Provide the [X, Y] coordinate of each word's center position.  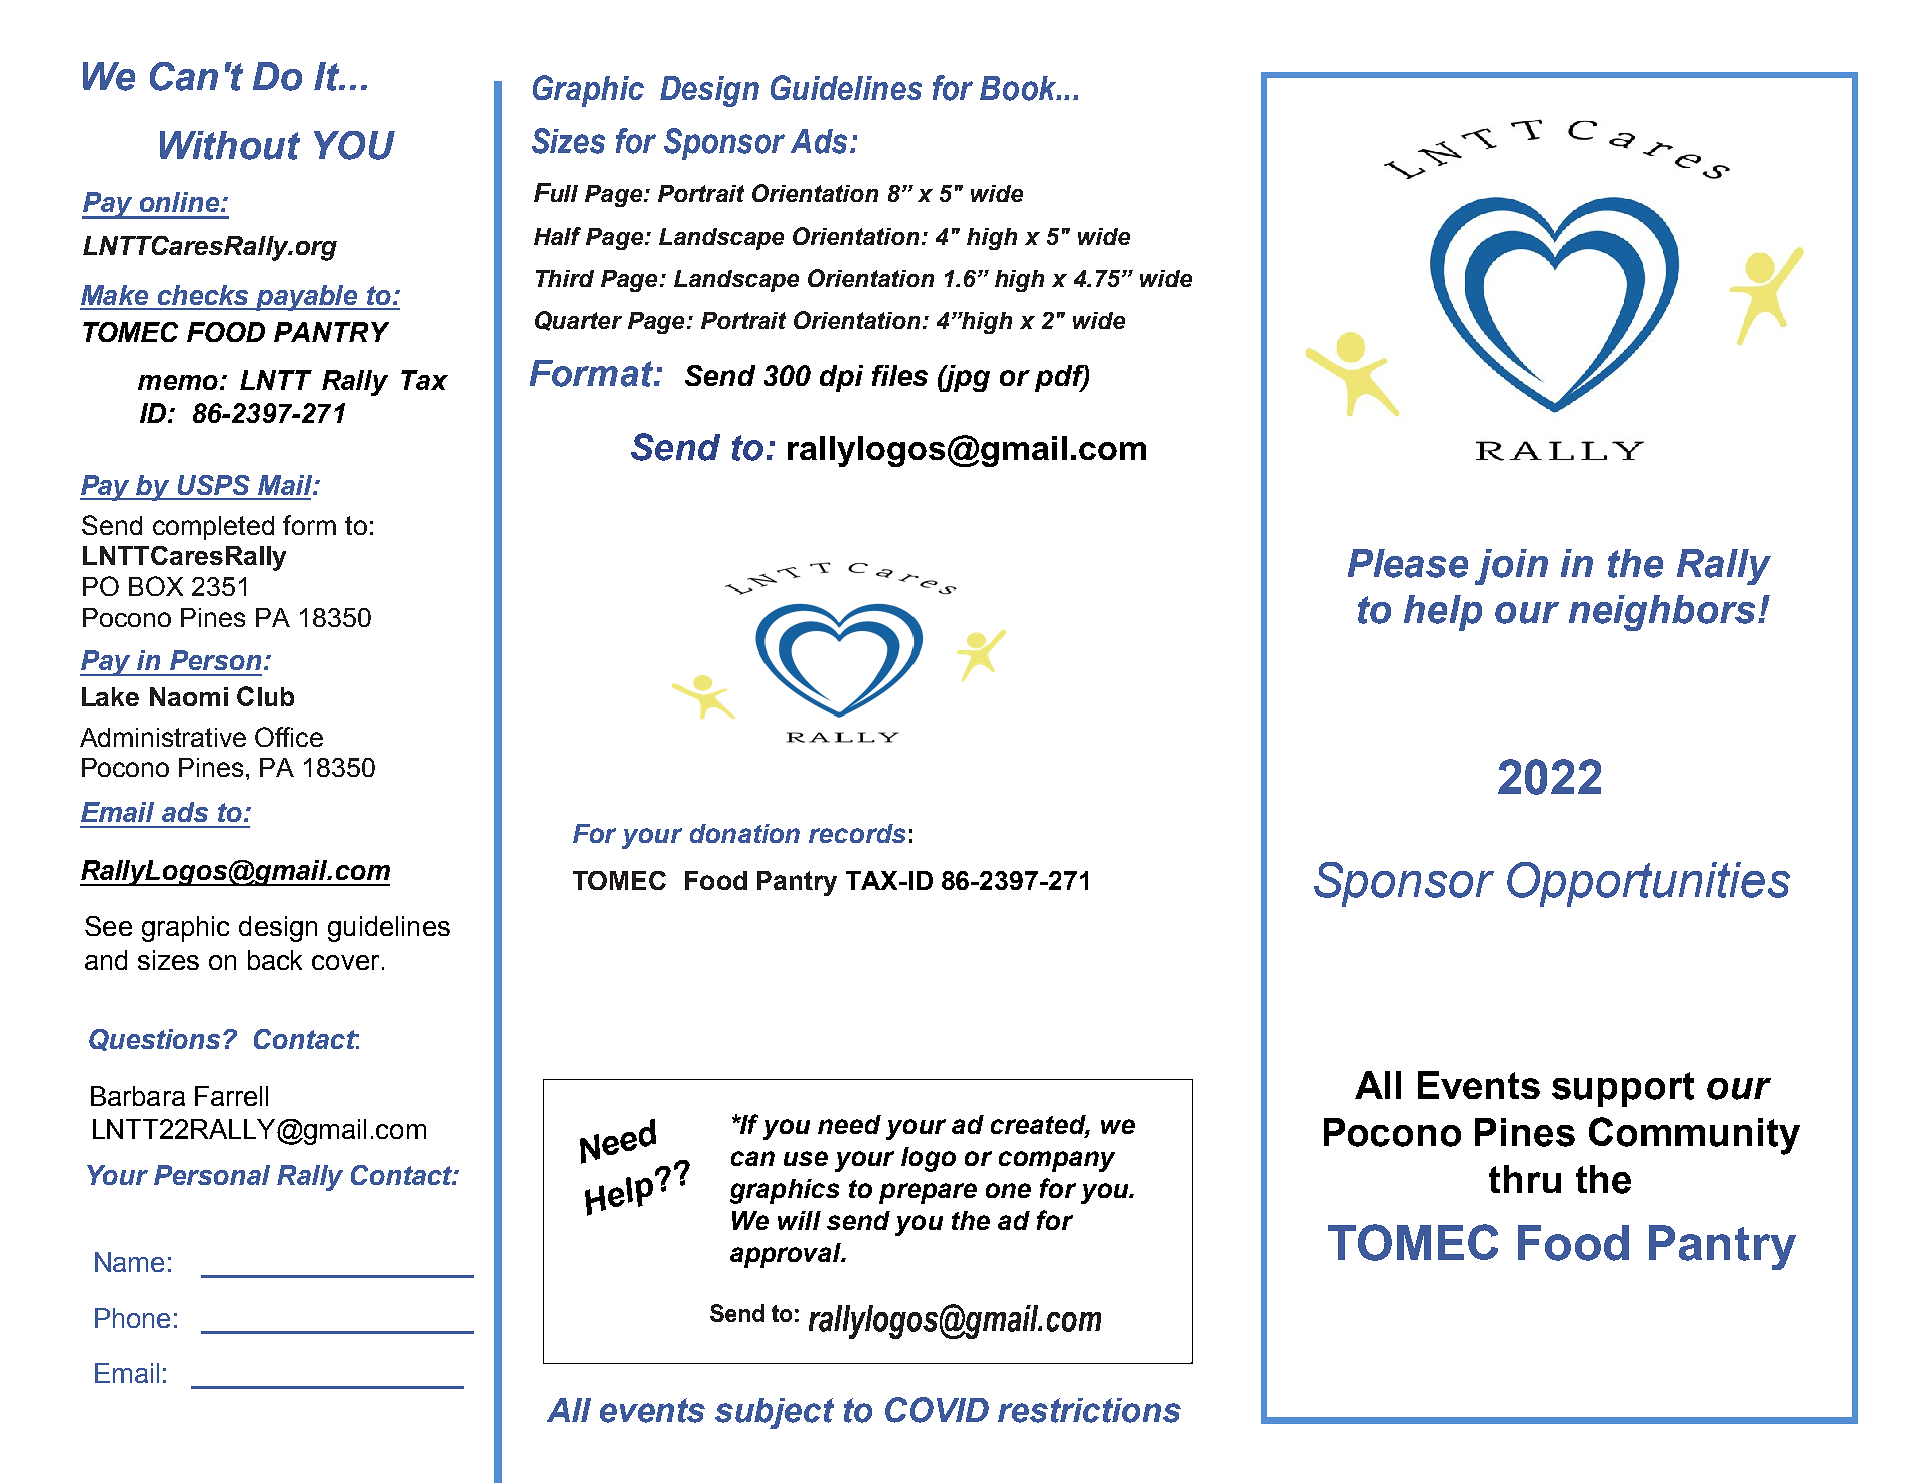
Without [230, 145]
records [857, 833]
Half [557, 236]
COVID [937, 1410]
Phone [132, 1318]
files [900, 375]
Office [289, 737]
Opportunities [1648, 884]
